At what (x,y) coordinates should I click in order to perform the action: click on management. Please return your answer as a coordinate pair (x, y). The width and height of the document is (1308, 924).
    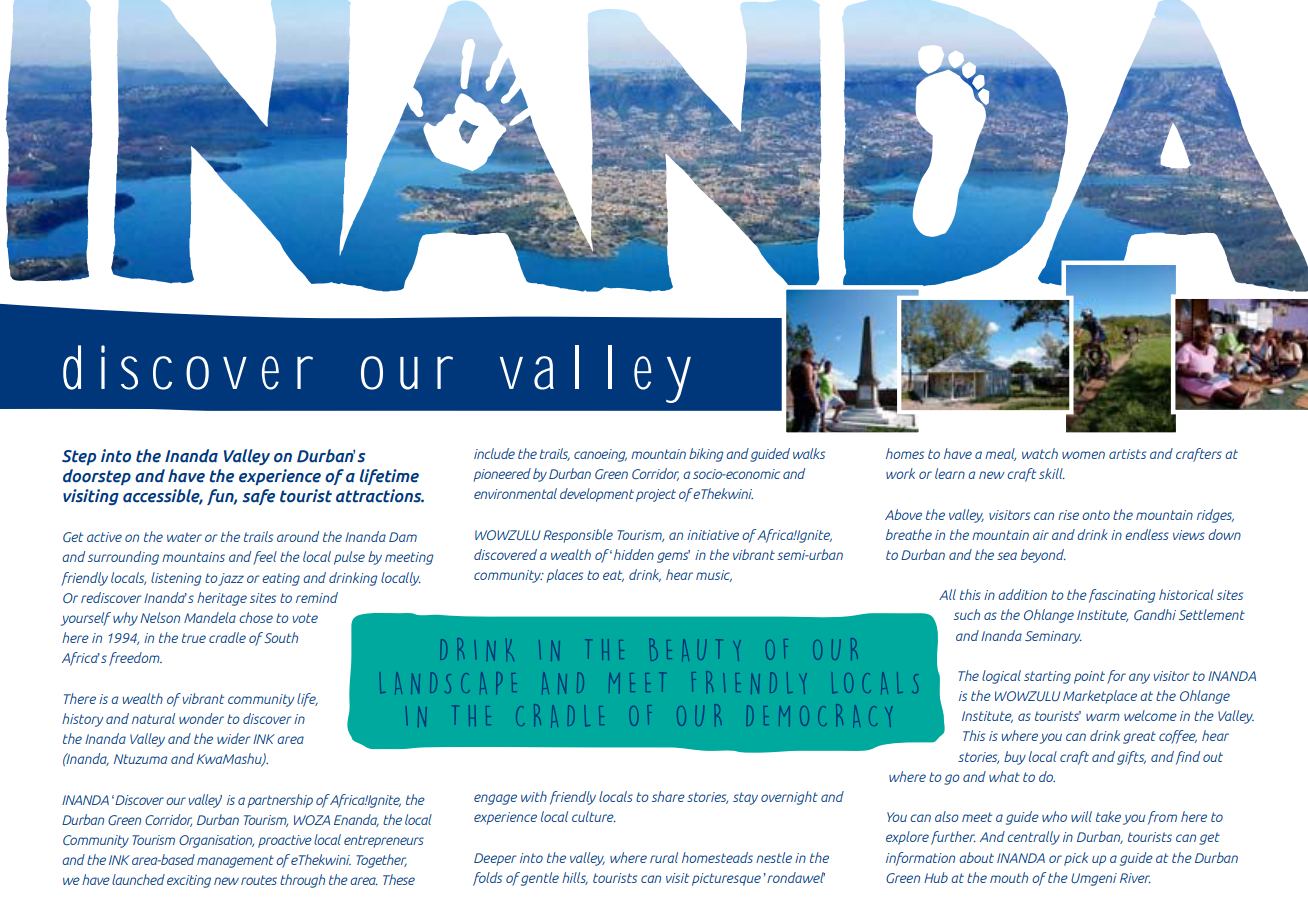
    Looking at the image, I should click on (235, 861).
